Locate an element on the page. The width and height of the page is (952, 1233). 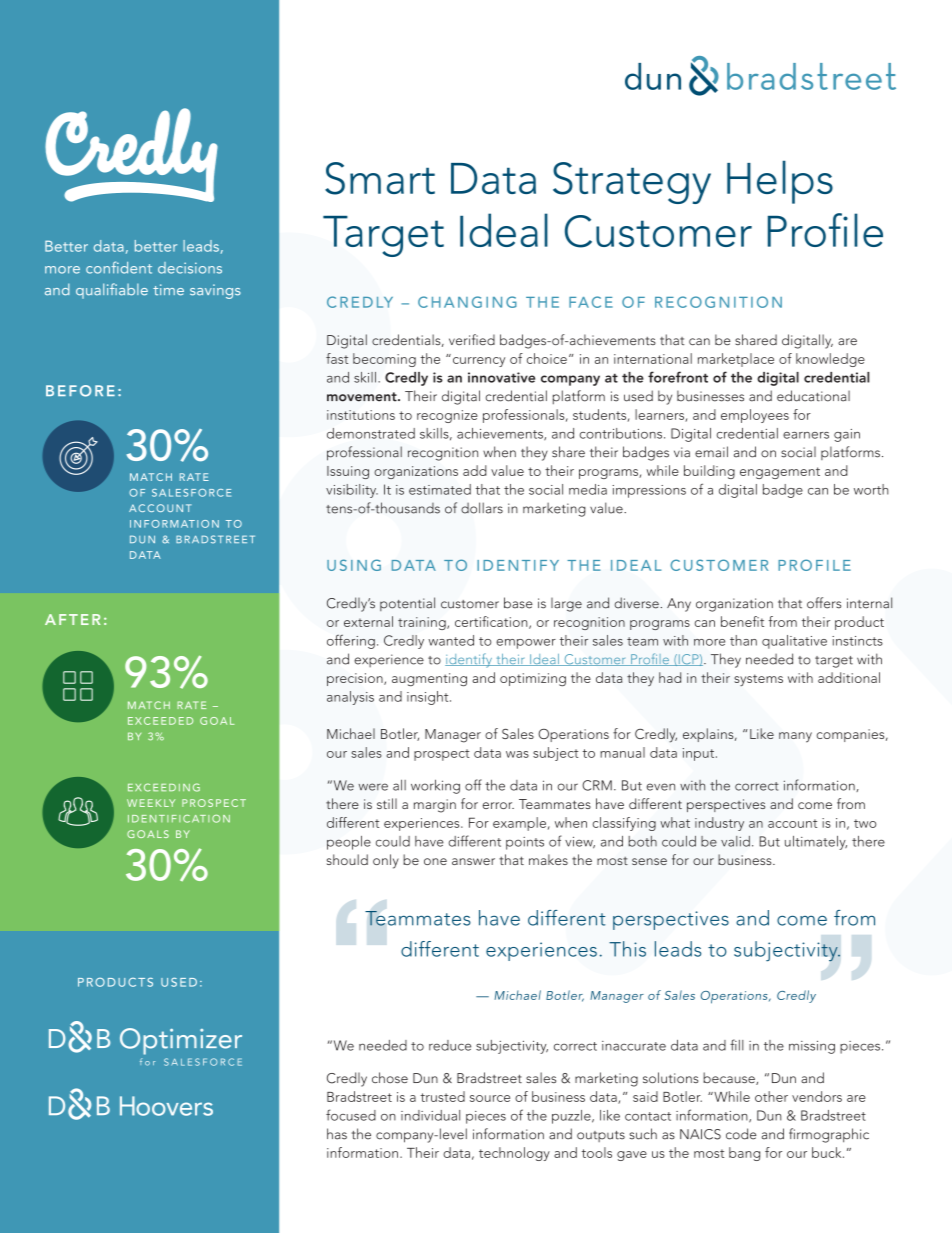
Smart is located at coordinates (380, 178).
